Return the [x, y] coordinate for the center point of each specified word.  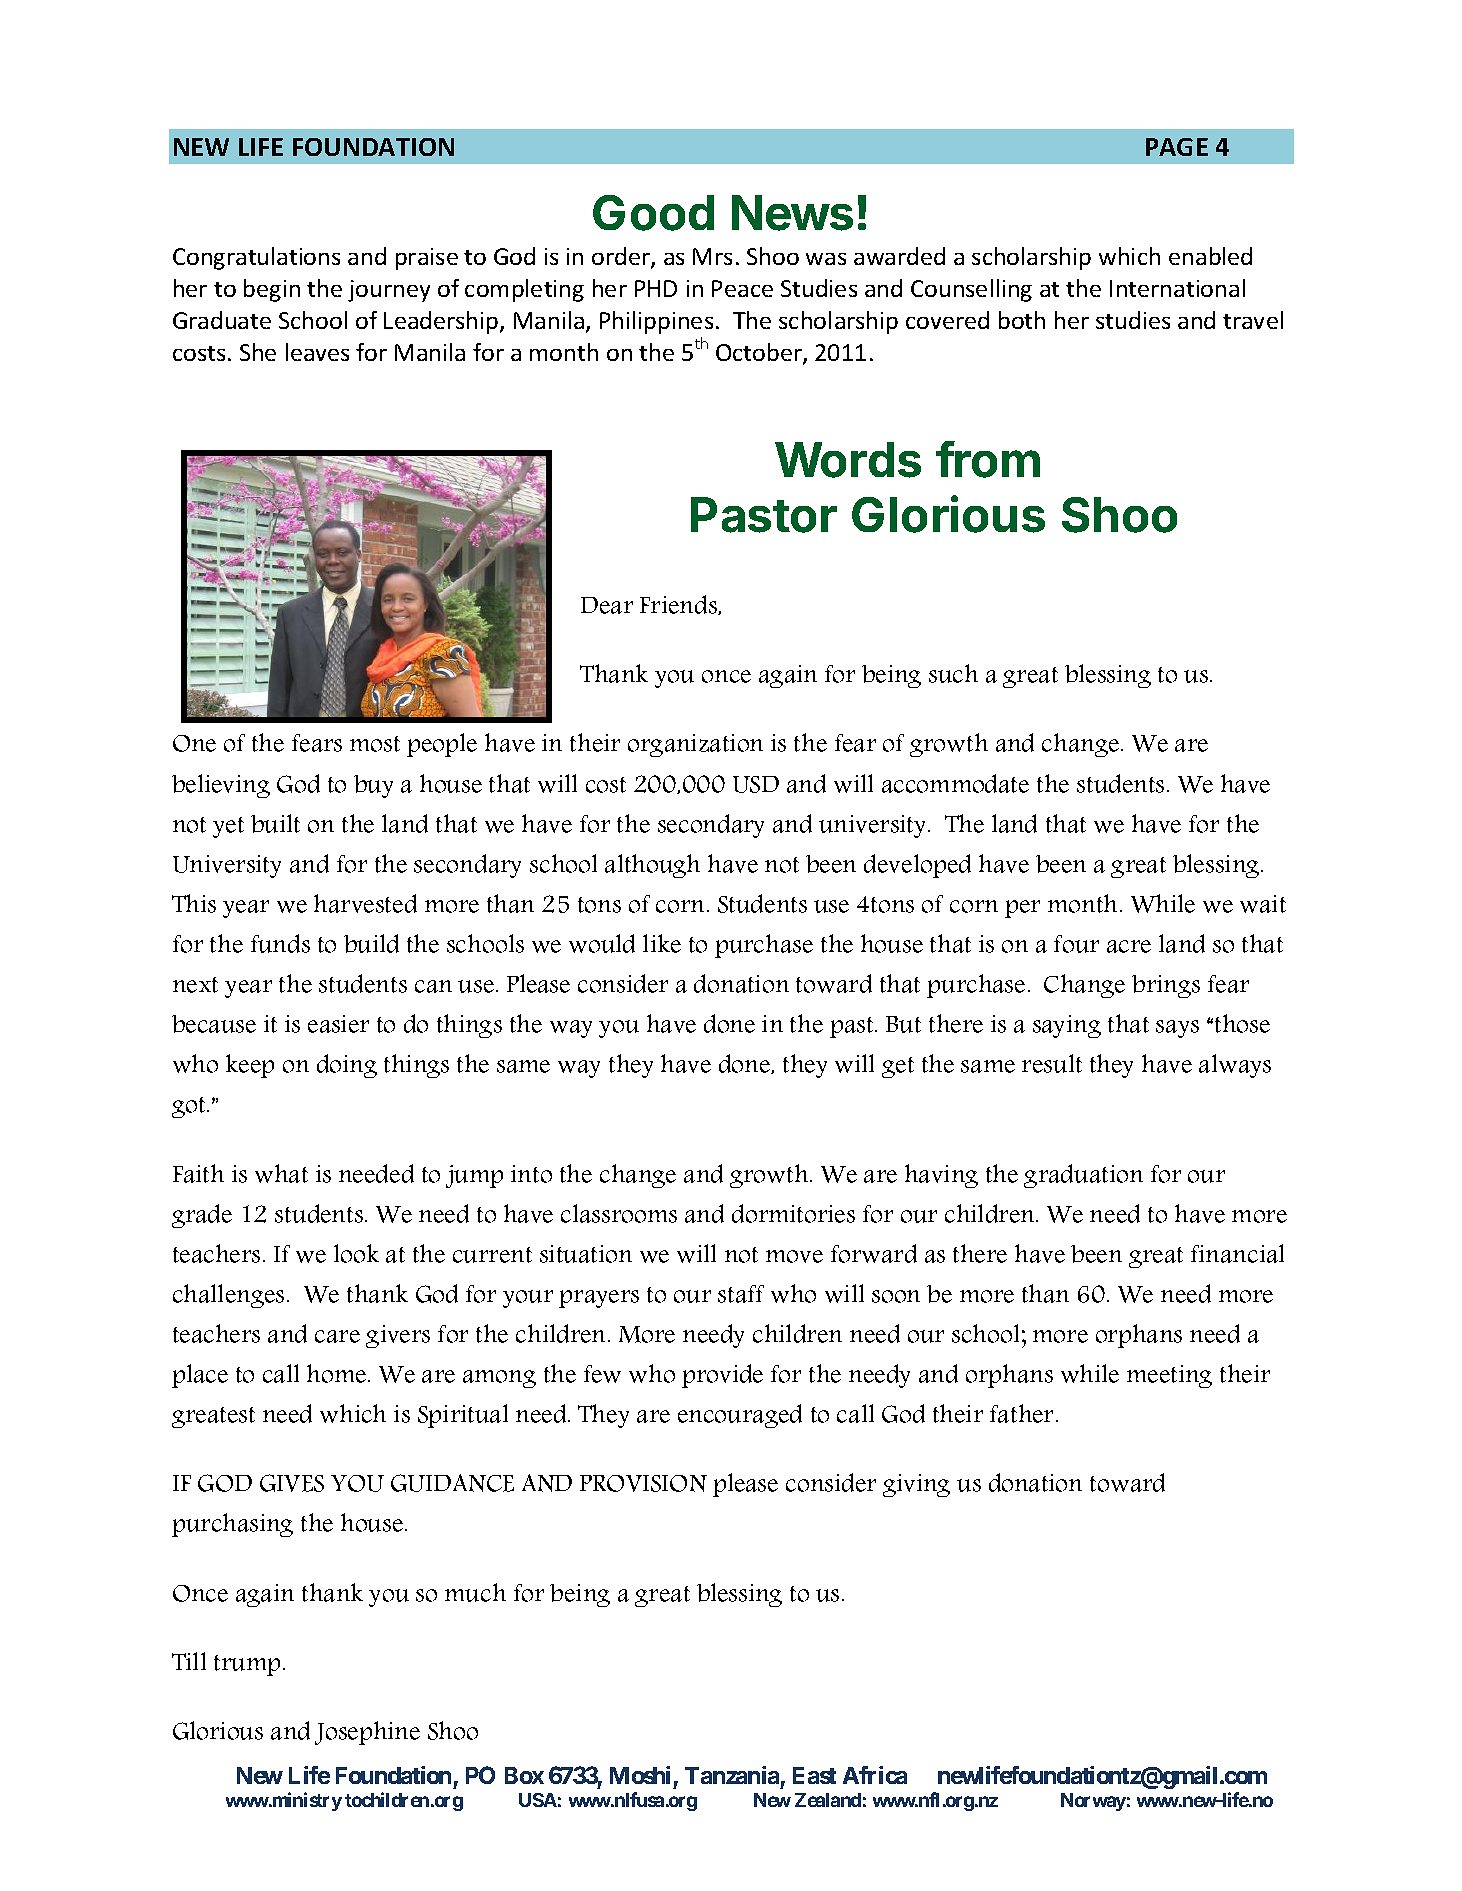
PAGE [1177, 147]
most [375, 744]
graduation [1083, 1176]
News [792, 213]
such [953, 673]
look [356, 1253]
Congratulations [256, 258]
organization [695, 745]
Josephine [367, 1733]
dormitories [793, 1213]
